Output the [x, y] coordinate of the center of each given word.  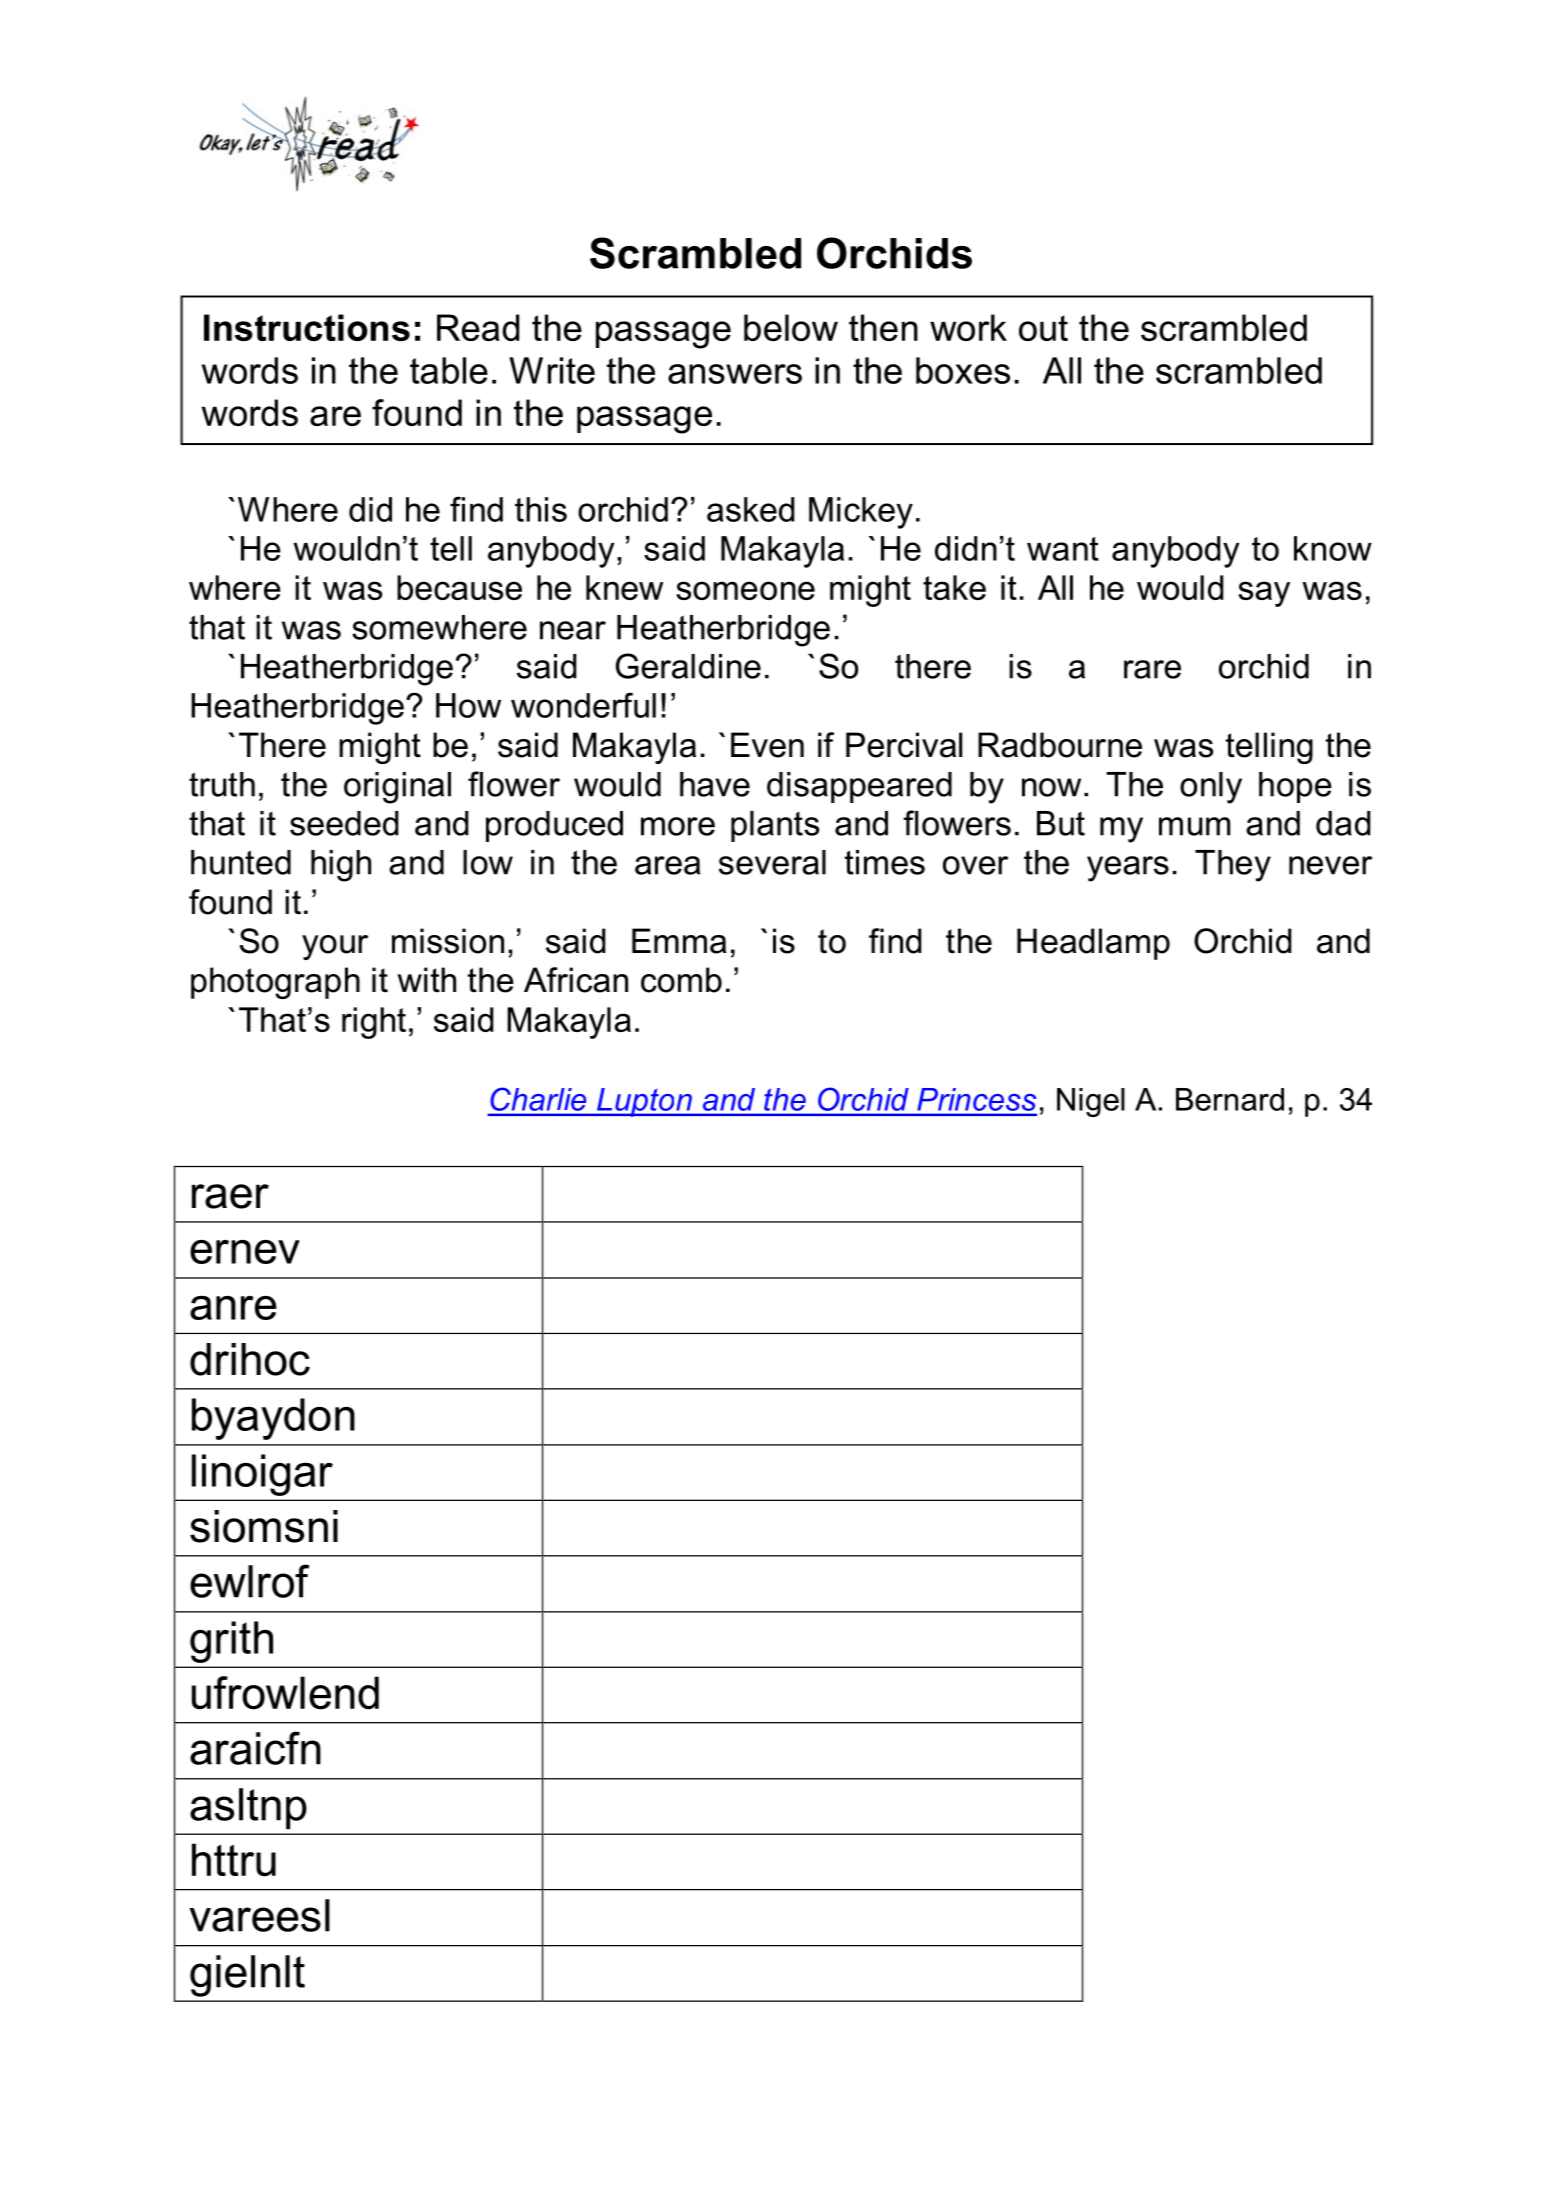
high [341, 866]
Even [767, 745]
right [374, 1023]
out [1043, 328]
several [772, 862]
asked [751, 509]
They [1233, 866]
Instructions [307, 327]
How [468, 705]
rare [1152, 669]
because [459, 587]
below [791, 327]
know [1333, 548]
